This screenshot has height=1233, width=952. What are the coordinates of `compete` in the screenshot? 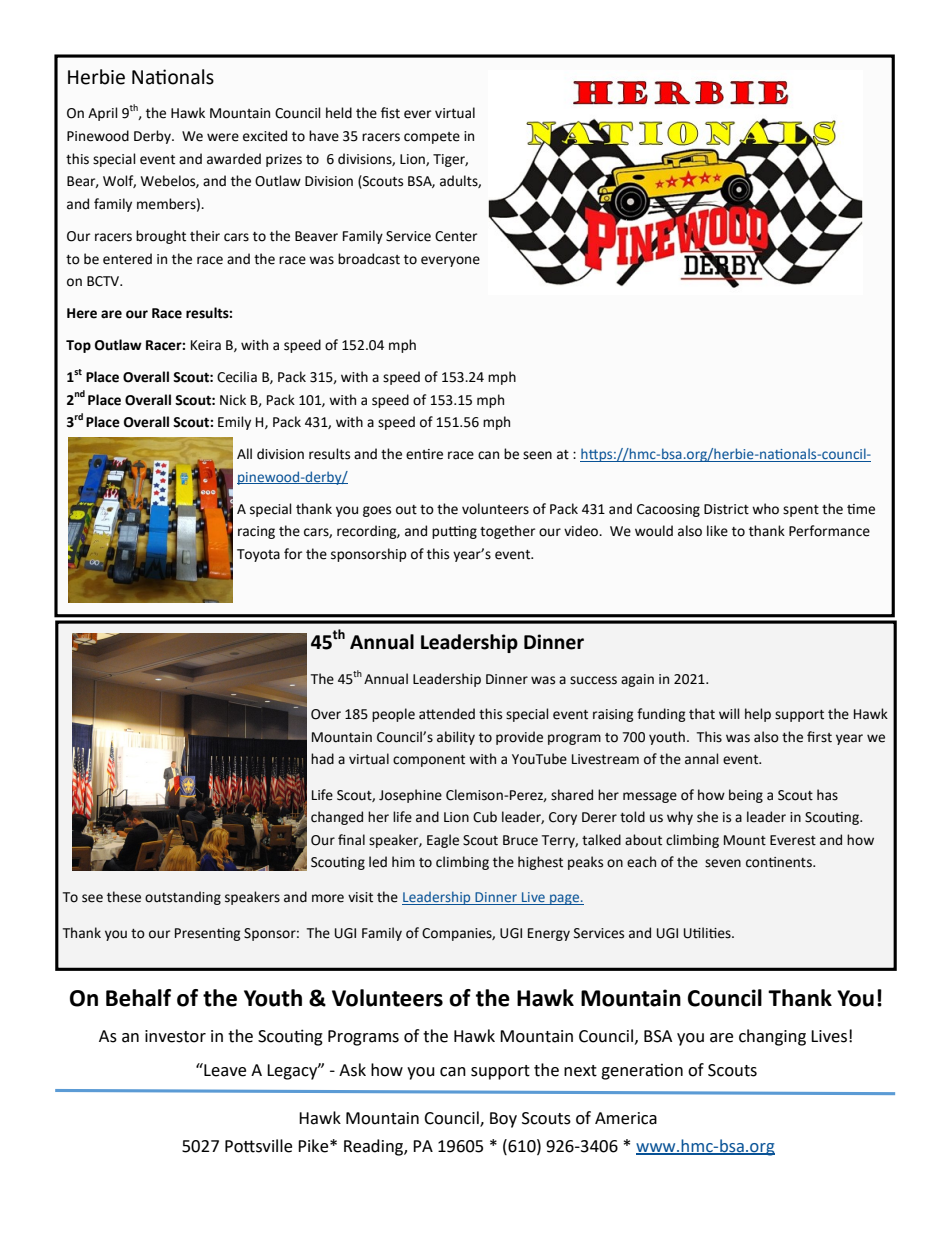 It's located at (432, 138).
